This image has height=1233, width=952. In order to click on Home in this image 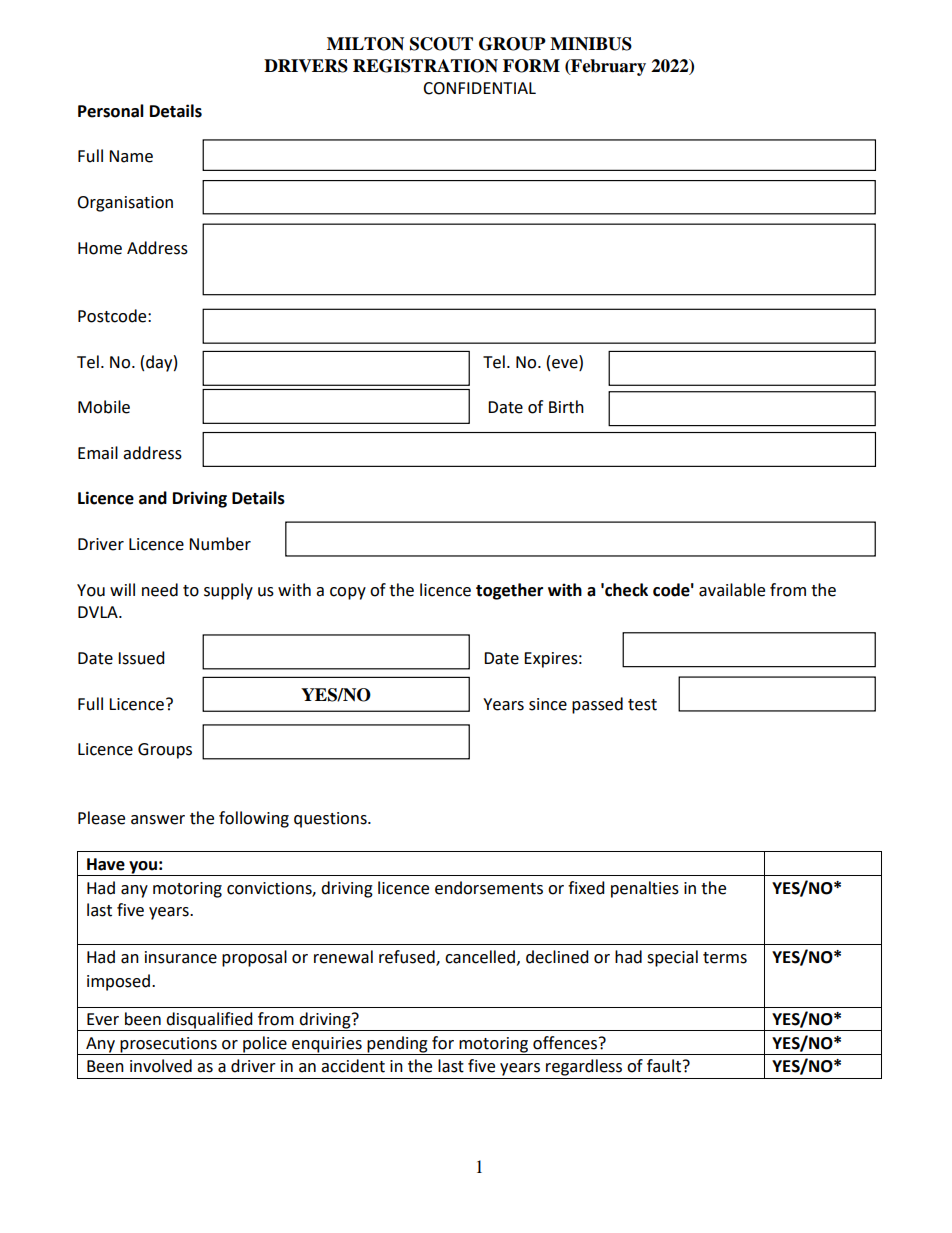, I will do `click(100, 248)`.
